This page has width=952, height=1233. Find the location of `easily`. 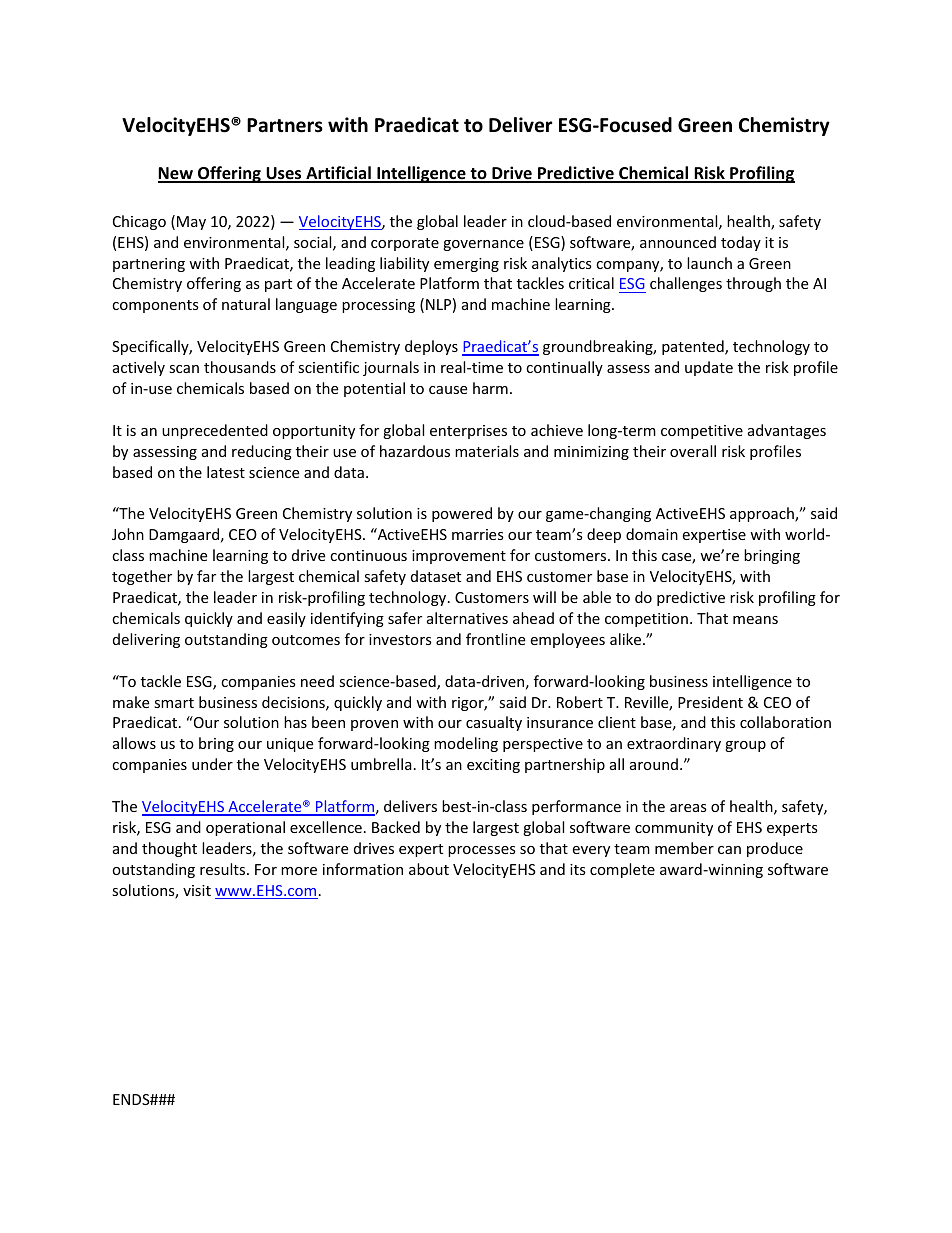

easily is located at coordinates (286, 619).
